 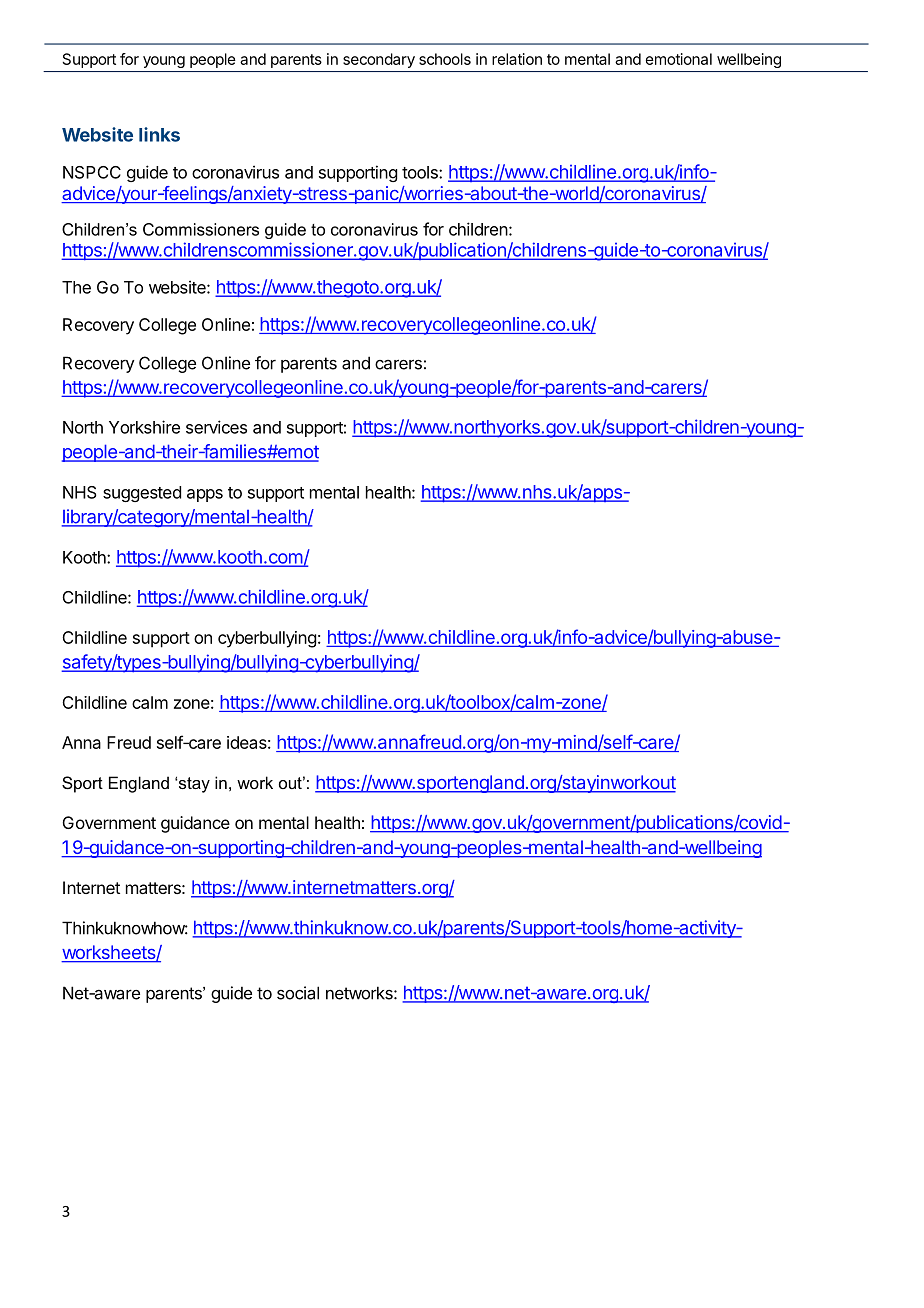 I want to click on links, so click(x=159, y=134).
